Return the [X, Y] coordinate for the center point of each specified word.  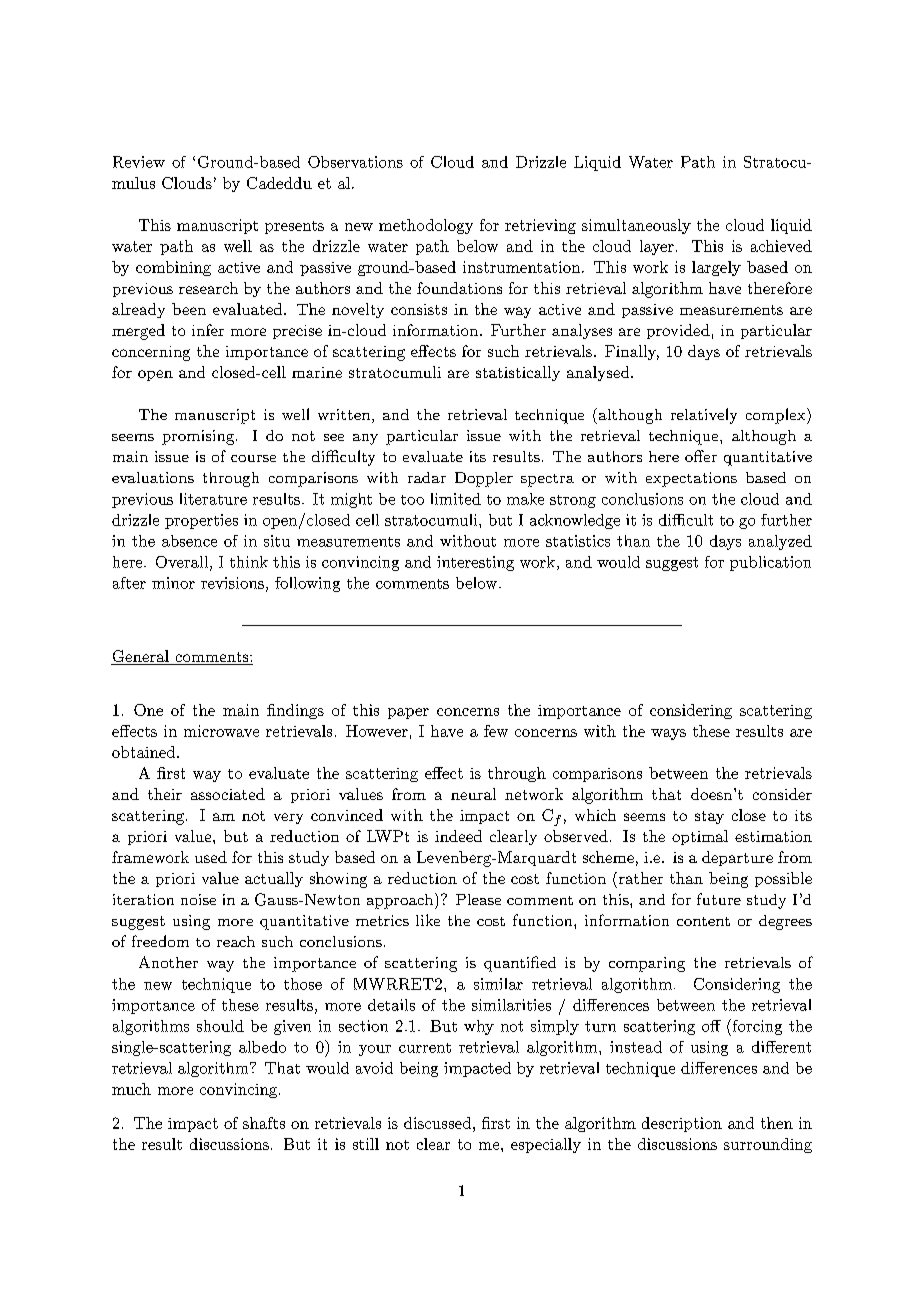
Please [478, 899]
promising [198, 437]
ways [668, 734]
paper [408, 713]
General [141, 657]
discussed [437, 1123]
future [719, 899]
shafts [264, 1123]
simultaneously [636, 226]
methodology [426, 226]
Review [139, 162]
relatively [704, 416]
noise [198, 899]
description [682, 1124]
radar [427, 477]
